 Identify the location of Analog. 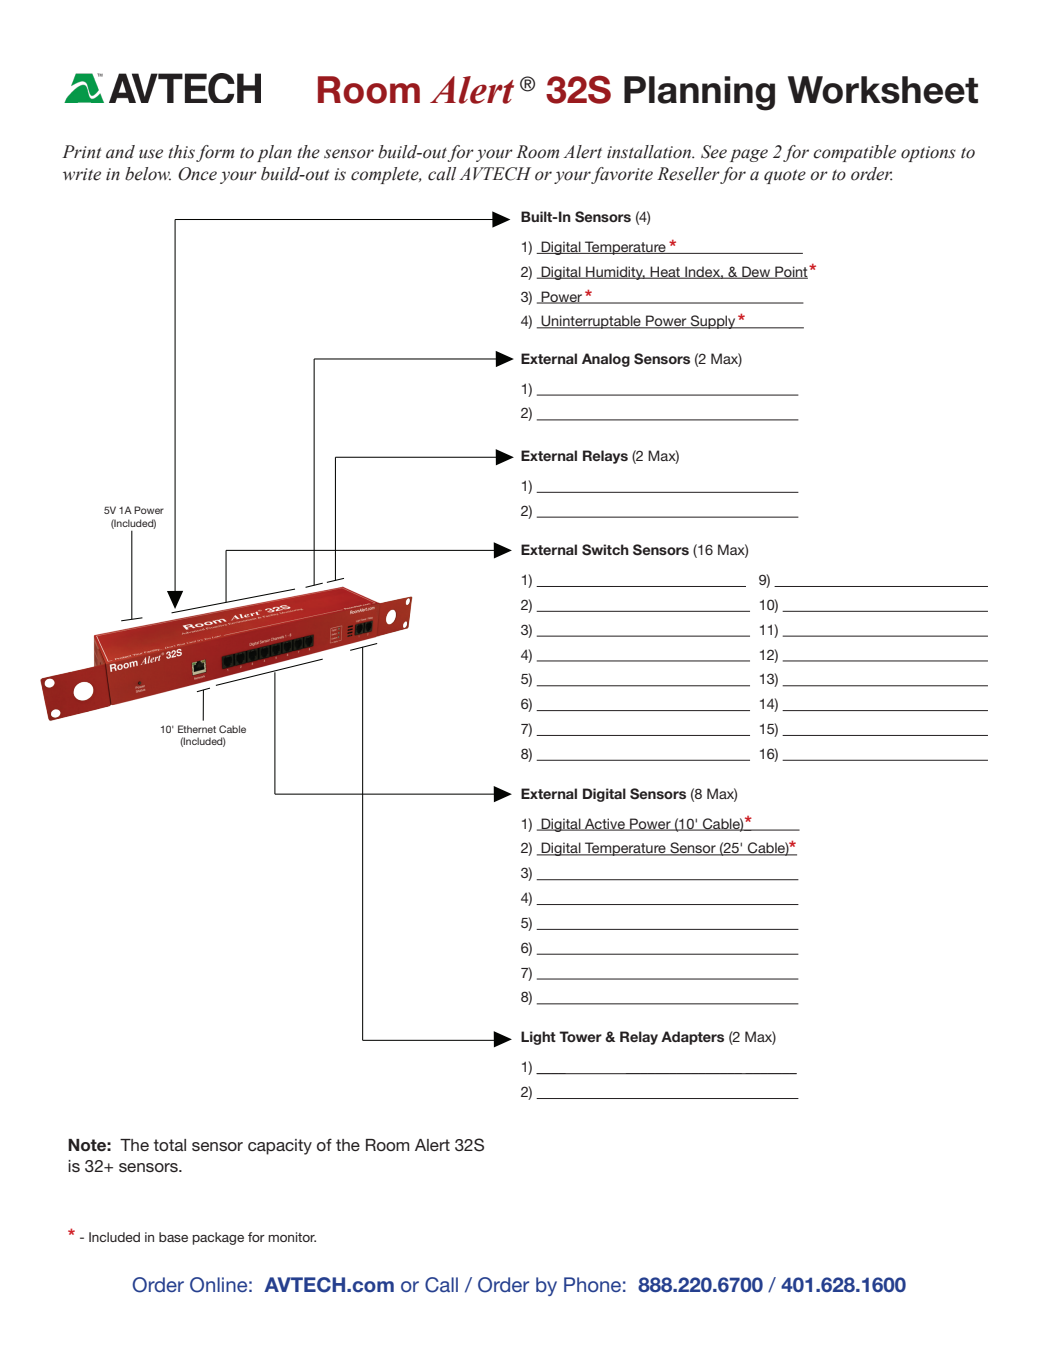
(606, 360).
